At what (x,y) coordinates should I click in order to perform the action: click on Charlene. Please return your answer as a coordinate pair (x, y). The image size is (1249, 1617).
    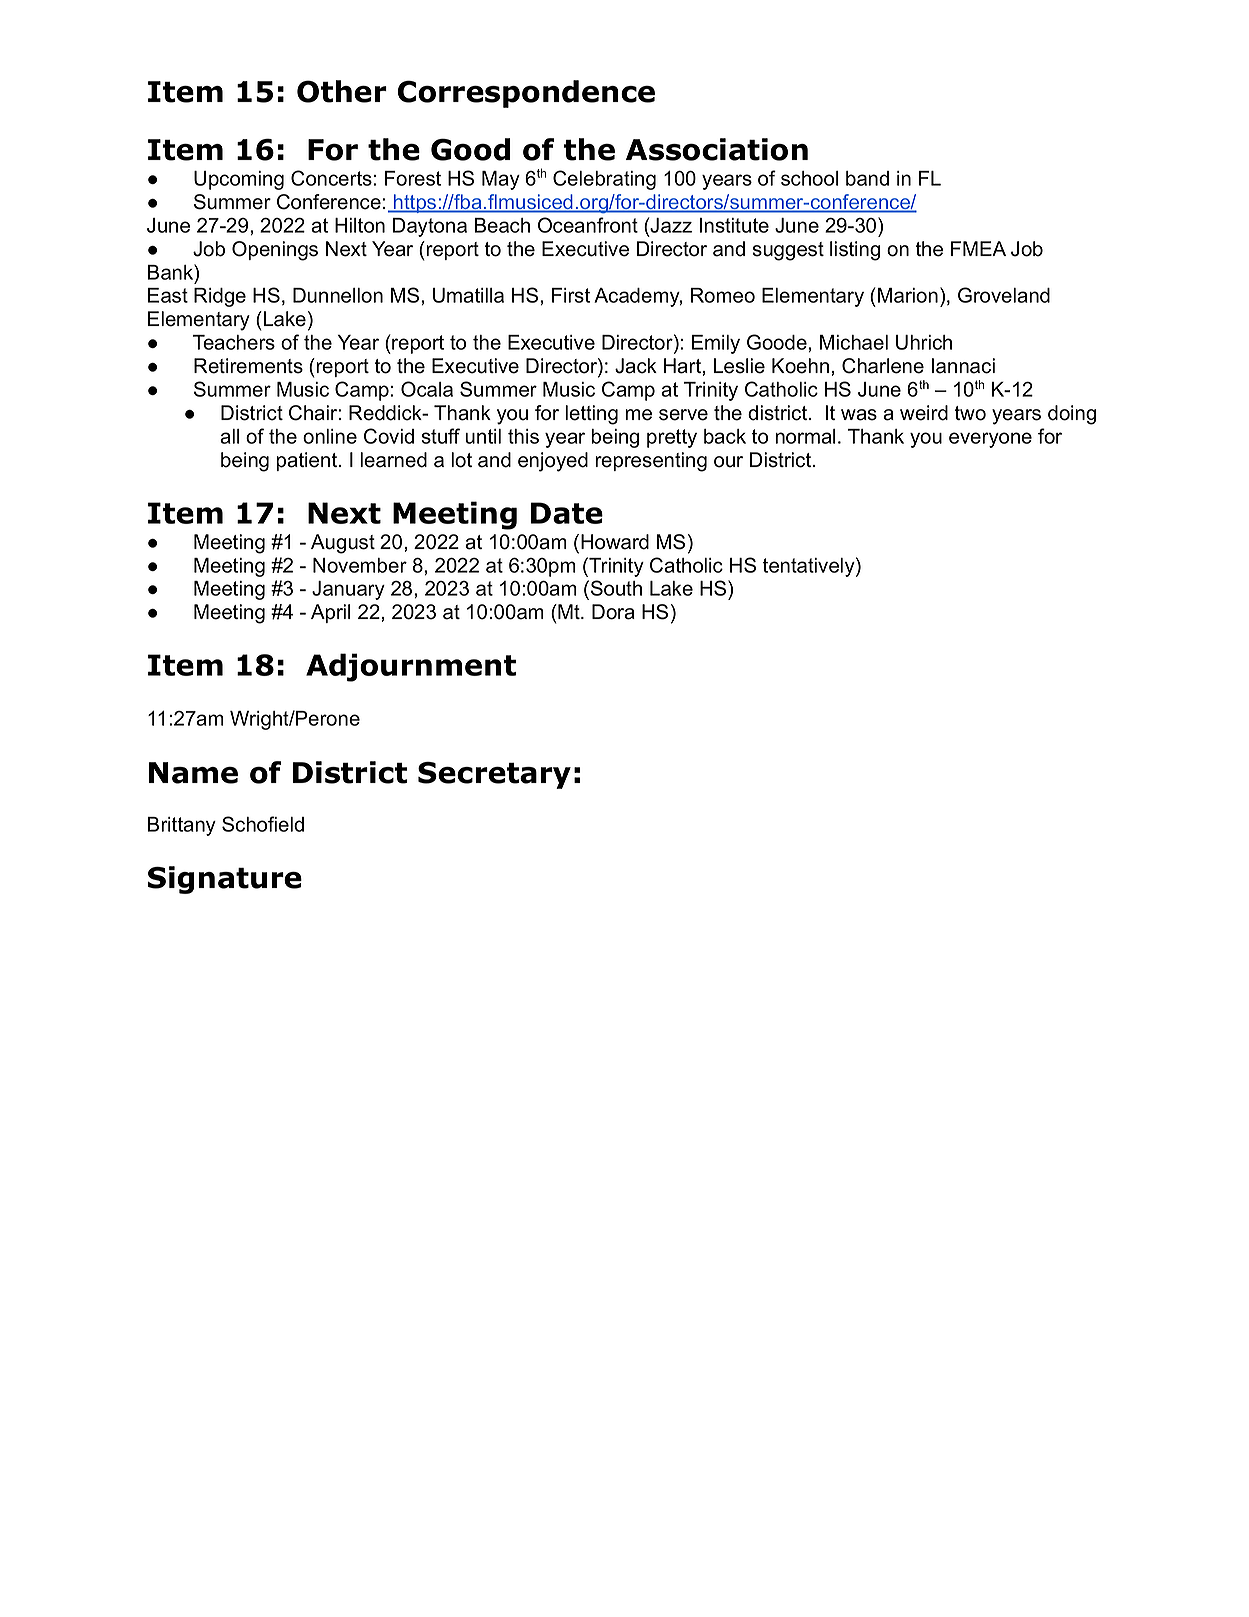
    Looking at the image, I should click on (883, 366).
